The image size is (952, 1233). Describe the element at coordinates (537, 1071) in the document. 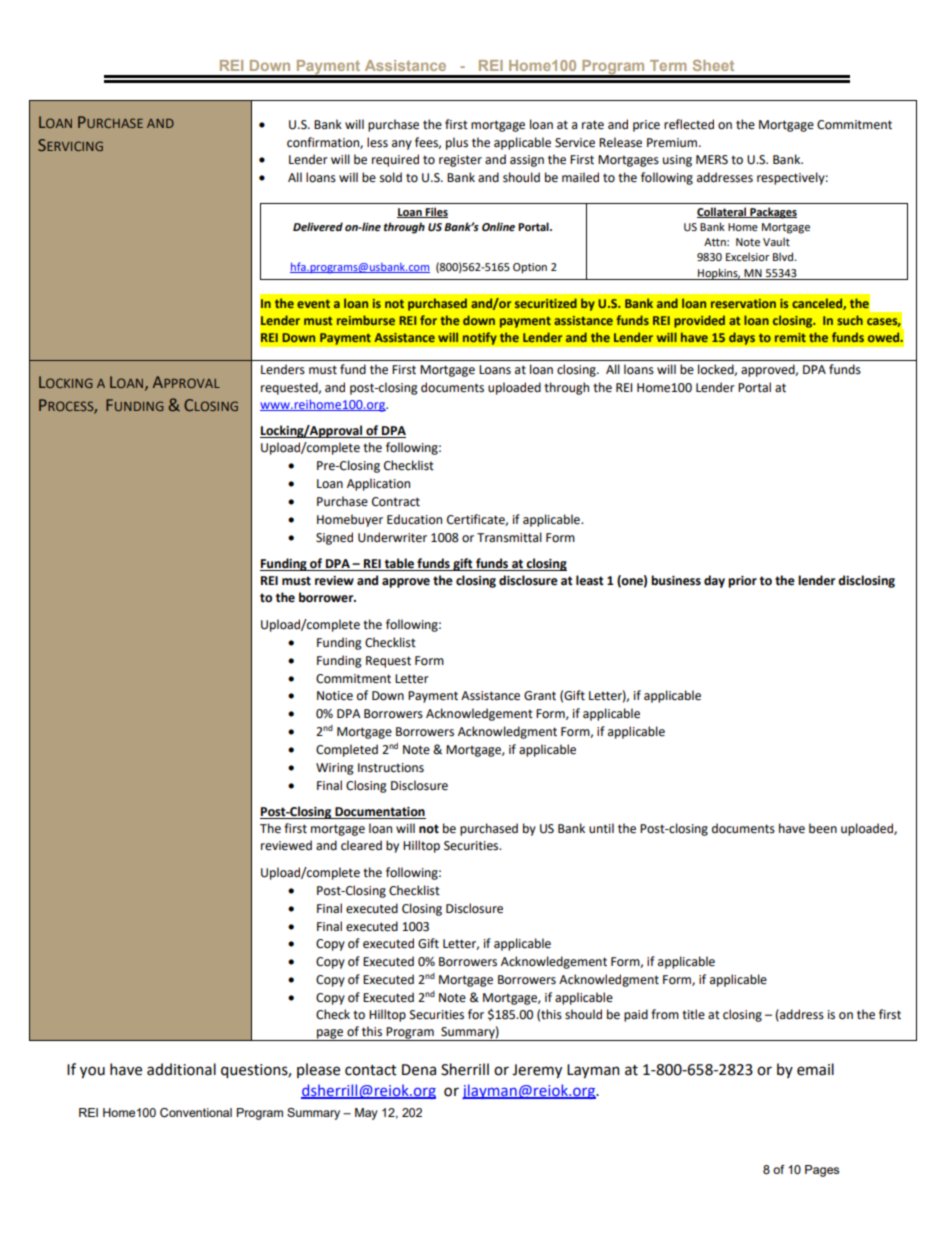

I see `Jeremy` at that location.
